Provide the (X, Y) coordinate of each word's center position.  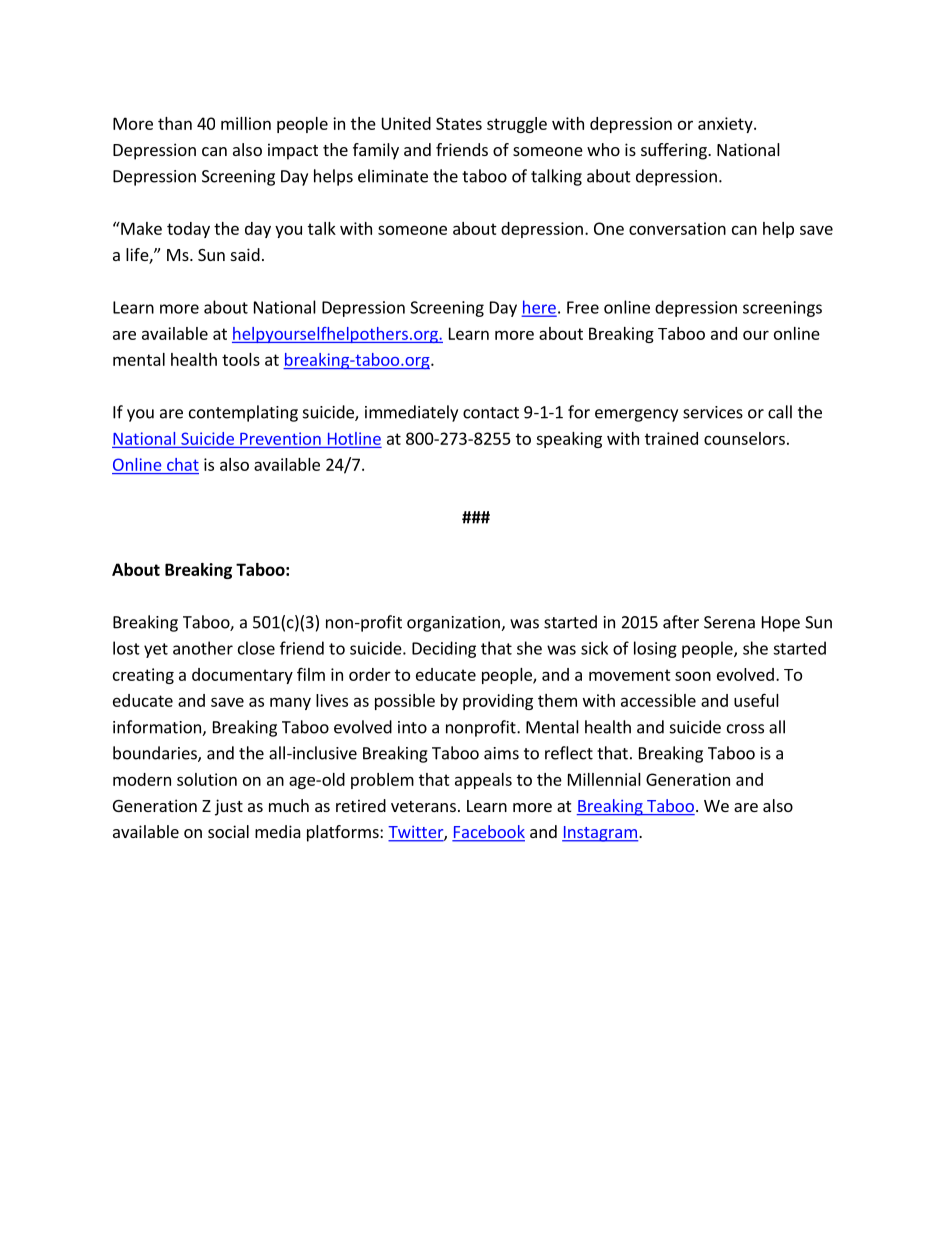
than (175, 123)
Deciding (444, 649)
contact (491, 413)
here (539, 308)
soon (693, 676)
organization (454, 624)
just (229, 807)
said (245, 254)
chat (183, 464)
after (681, 622)
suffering (675, 151)
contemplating (243, 413)
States (459, 123)
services (713, 412)
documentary (242, 676)
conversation (677, 228)
